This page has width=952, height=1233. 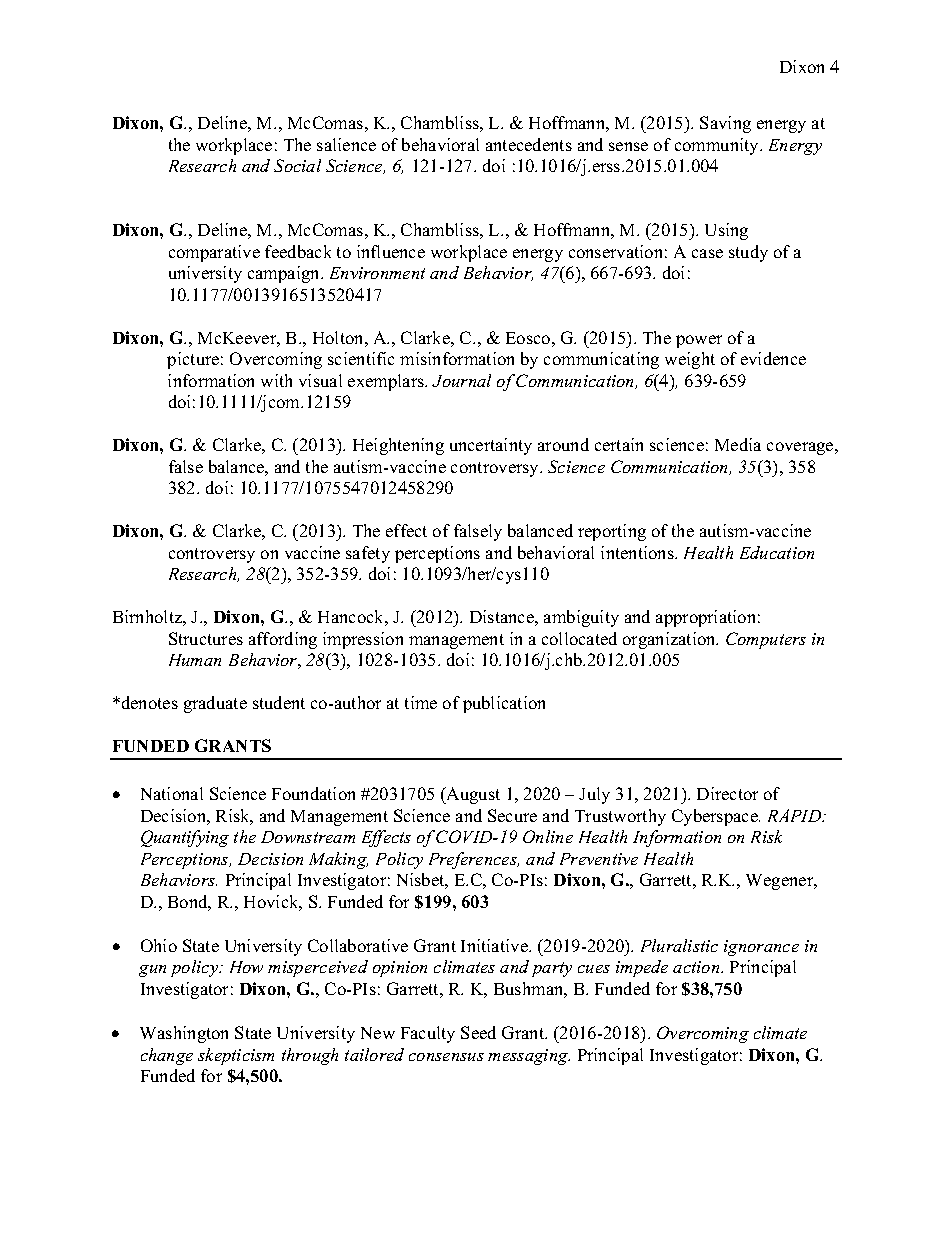 What do you see at coordinates (206, 638) in the page?
I see `Structures` at bounding box center [206, 638].
